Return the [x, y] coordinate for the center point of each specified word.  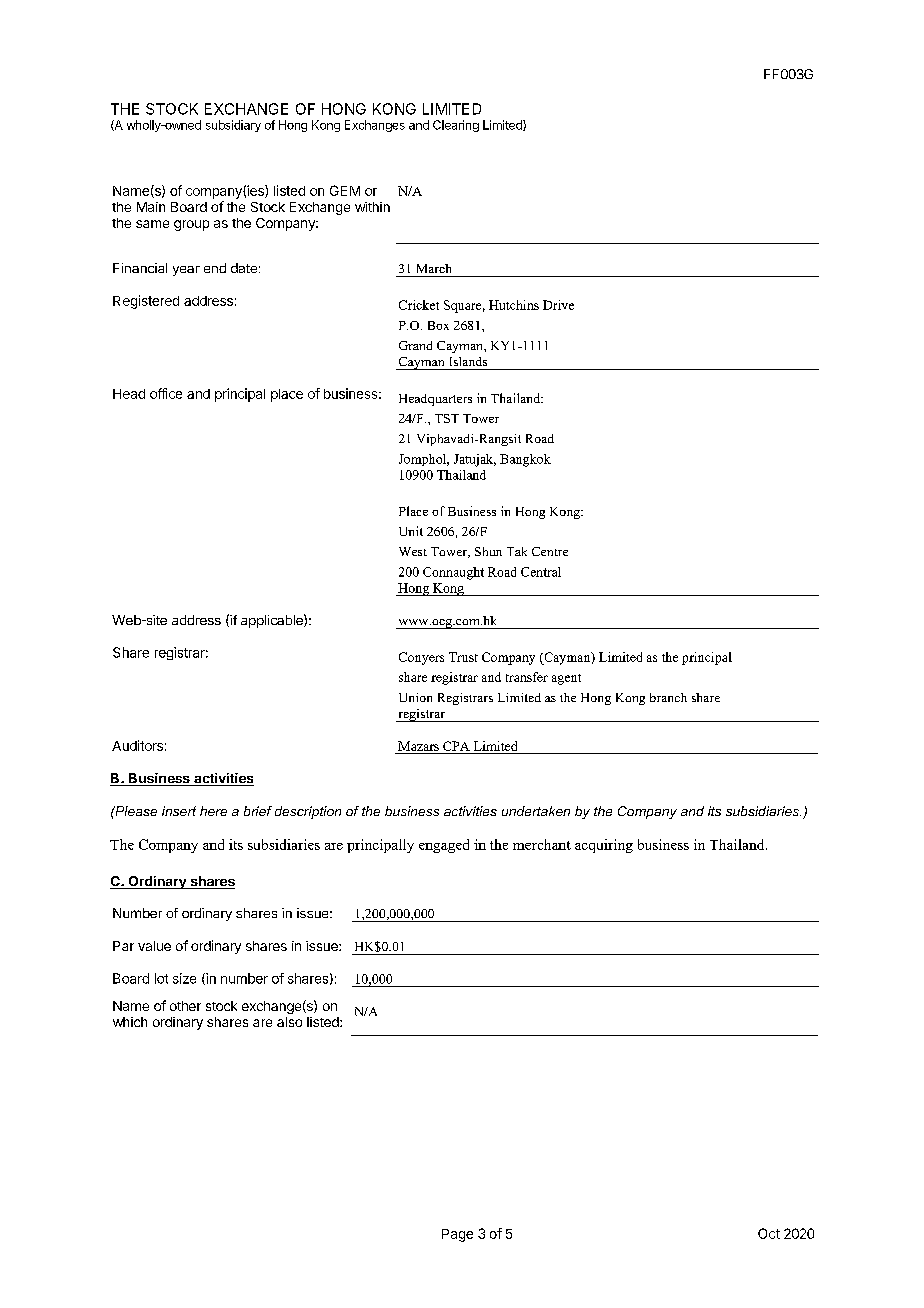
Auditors [137, 745]
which [130, 1022]
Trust [463, 657]
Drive [558, 305]
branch [668, 697]
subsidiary [233, 126]
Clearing [456, 126]
